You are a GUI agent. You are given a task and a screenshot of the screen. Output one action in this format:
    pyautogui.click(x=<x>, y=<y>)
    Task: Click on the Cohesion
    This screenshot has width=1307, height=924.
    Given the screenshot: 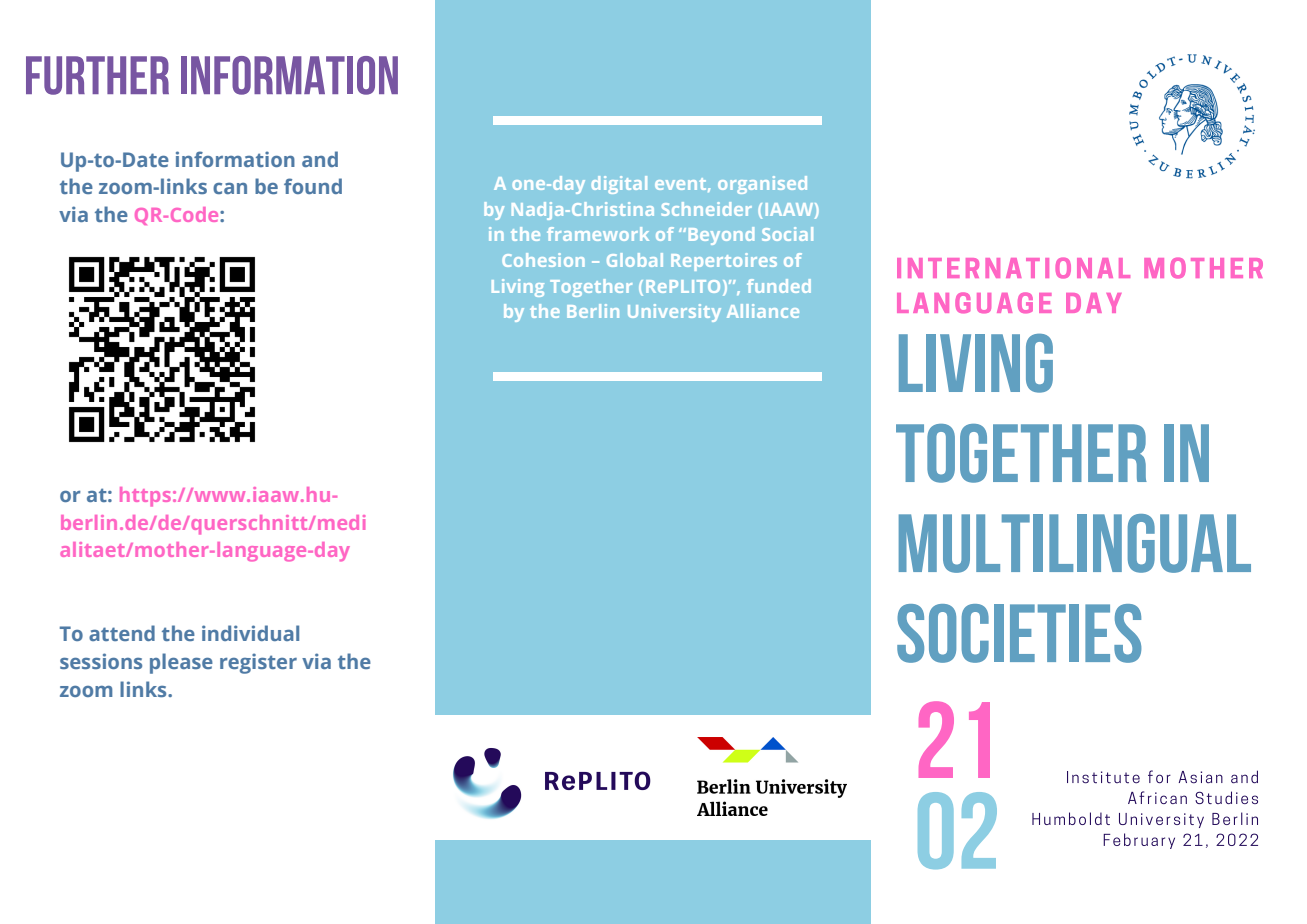 What is the action you would take?
    pyautogui.click(x=543, y=260)
